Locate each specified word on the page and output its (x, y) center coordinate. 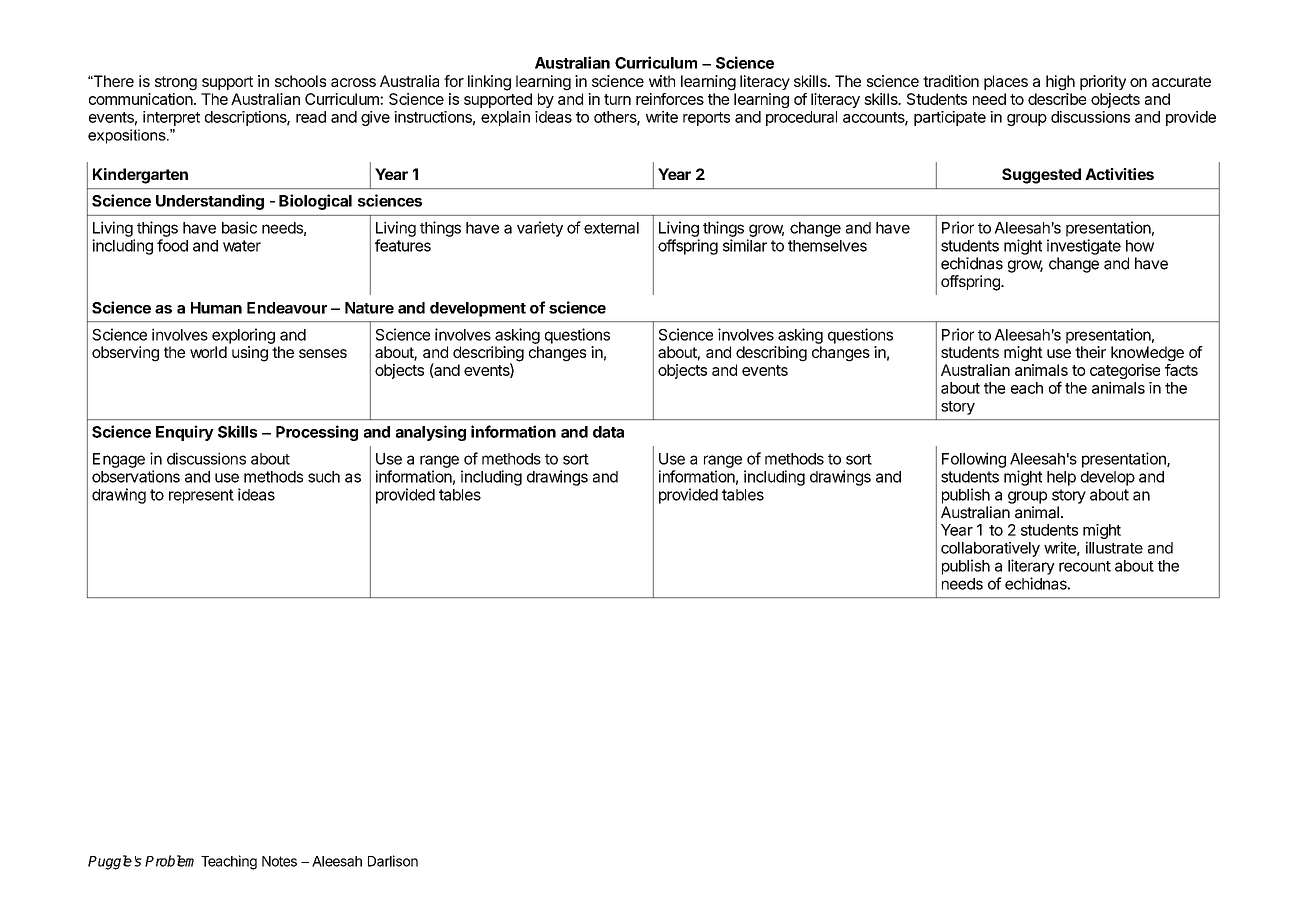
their (1090, 352)
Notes (279, 861)
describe (1057, 99)
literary (1031, 567)
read (311, 117)
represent (201, 496)
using (250, 354)
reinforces (670, 99)
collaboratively (990, 549)
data (608, 432)
